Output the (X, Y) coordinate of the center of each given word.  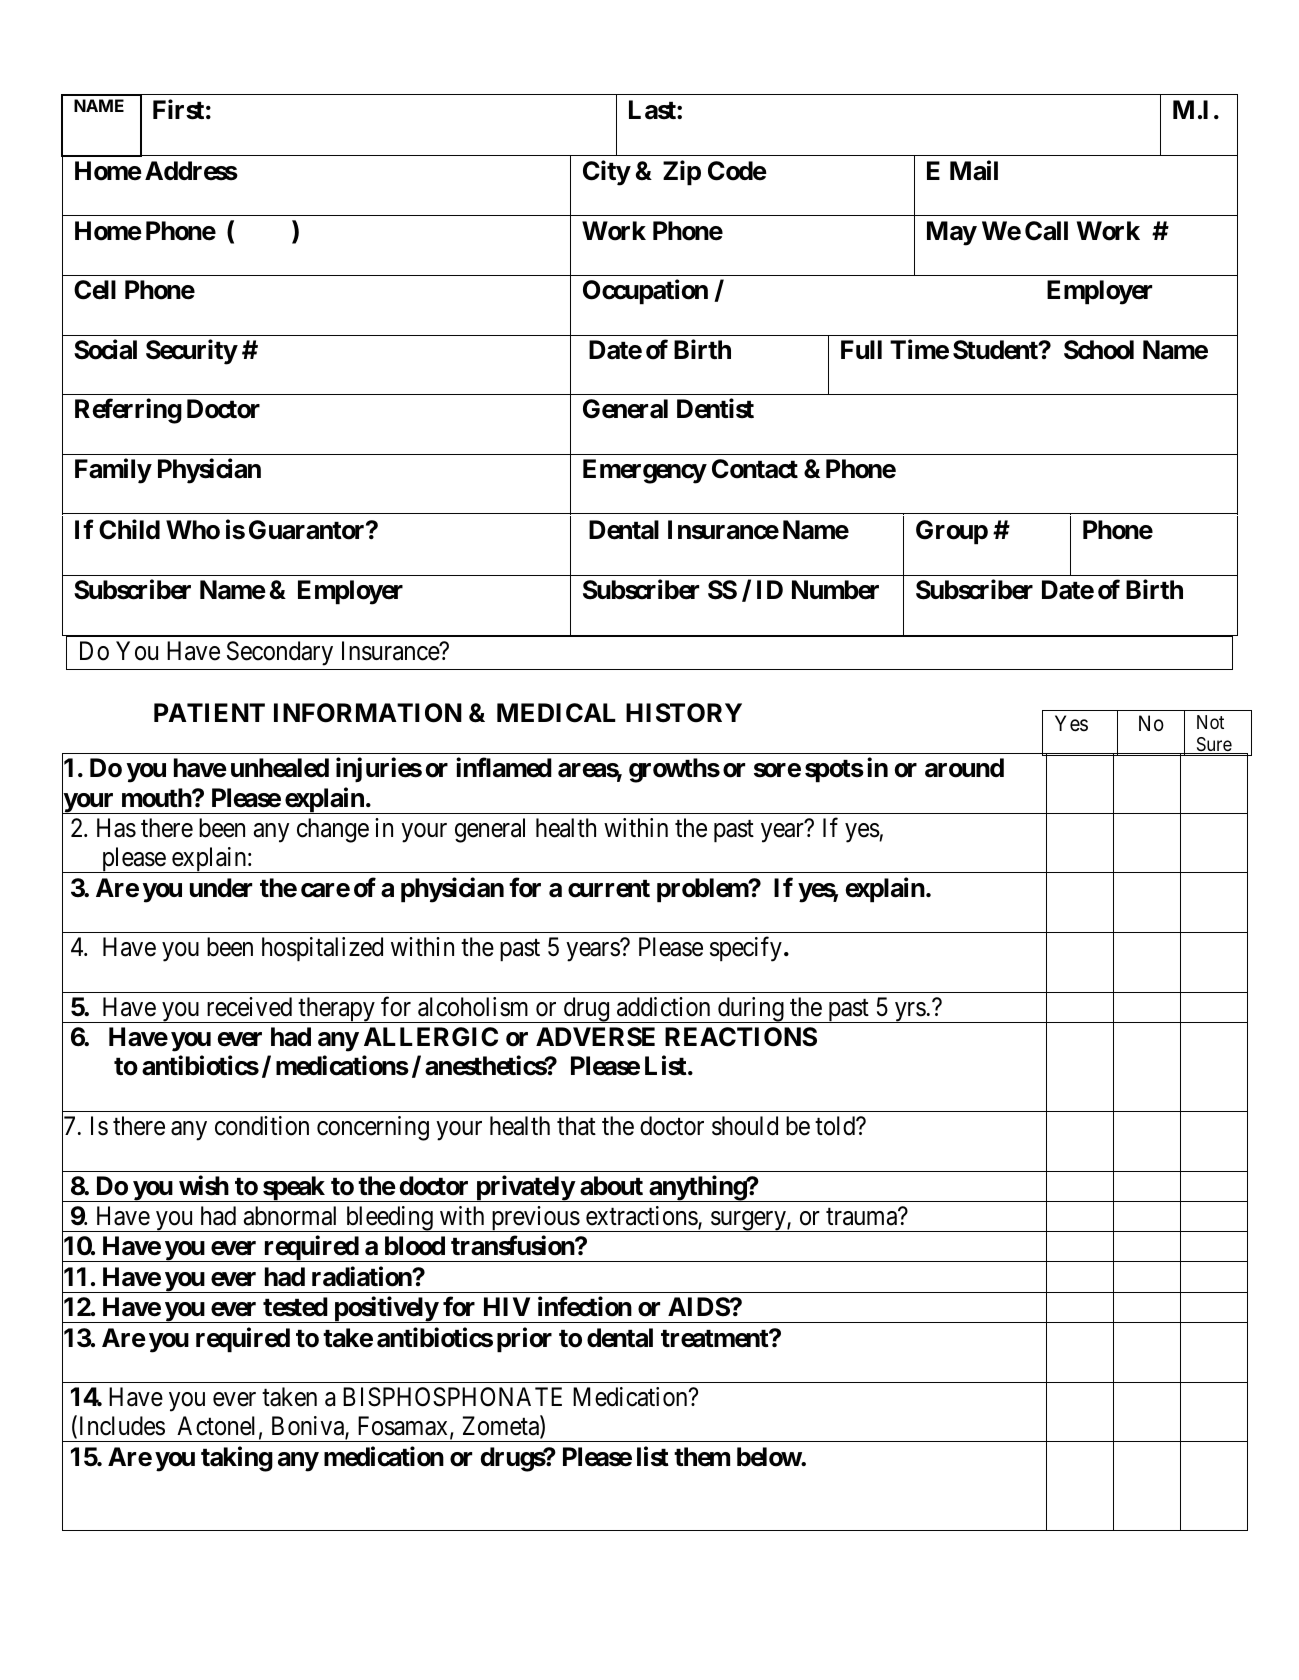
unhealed (280, 768)
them (702, 1457)
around (964, 768)
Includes (120, 1427)
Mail (974, 170)
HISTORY (684, 713)
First (178, 110)
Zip (682, 173)
